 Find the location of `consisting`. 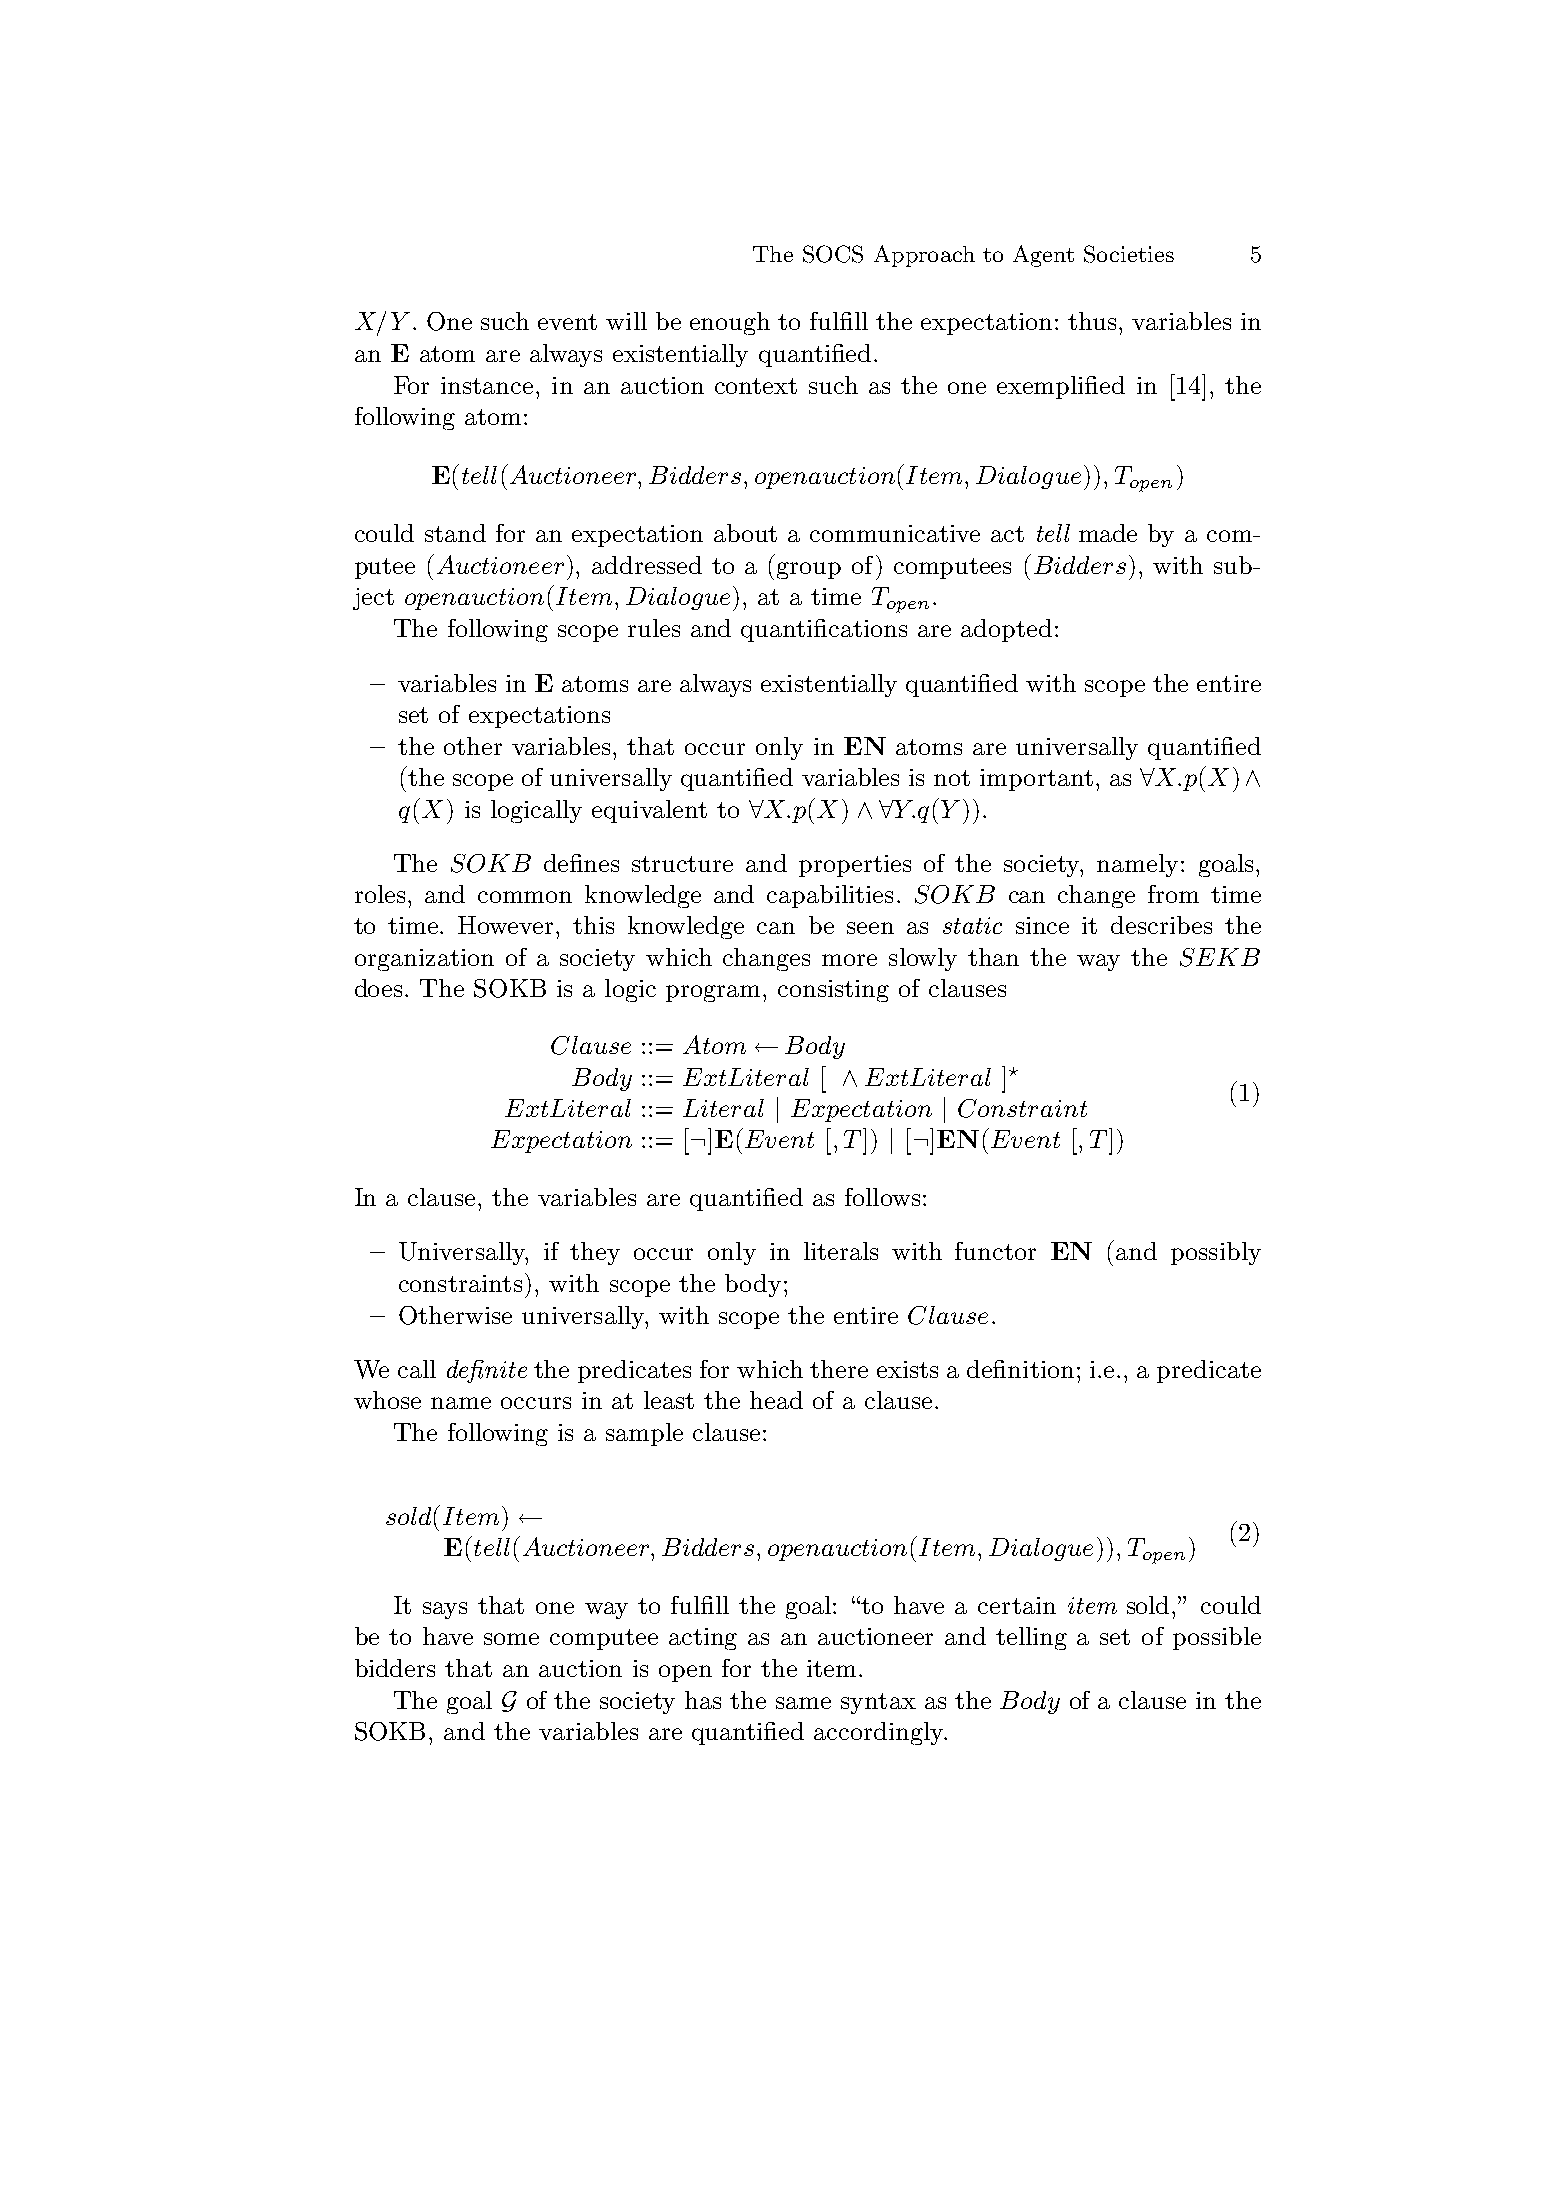

consisting is located at coordinates (833, 991).
